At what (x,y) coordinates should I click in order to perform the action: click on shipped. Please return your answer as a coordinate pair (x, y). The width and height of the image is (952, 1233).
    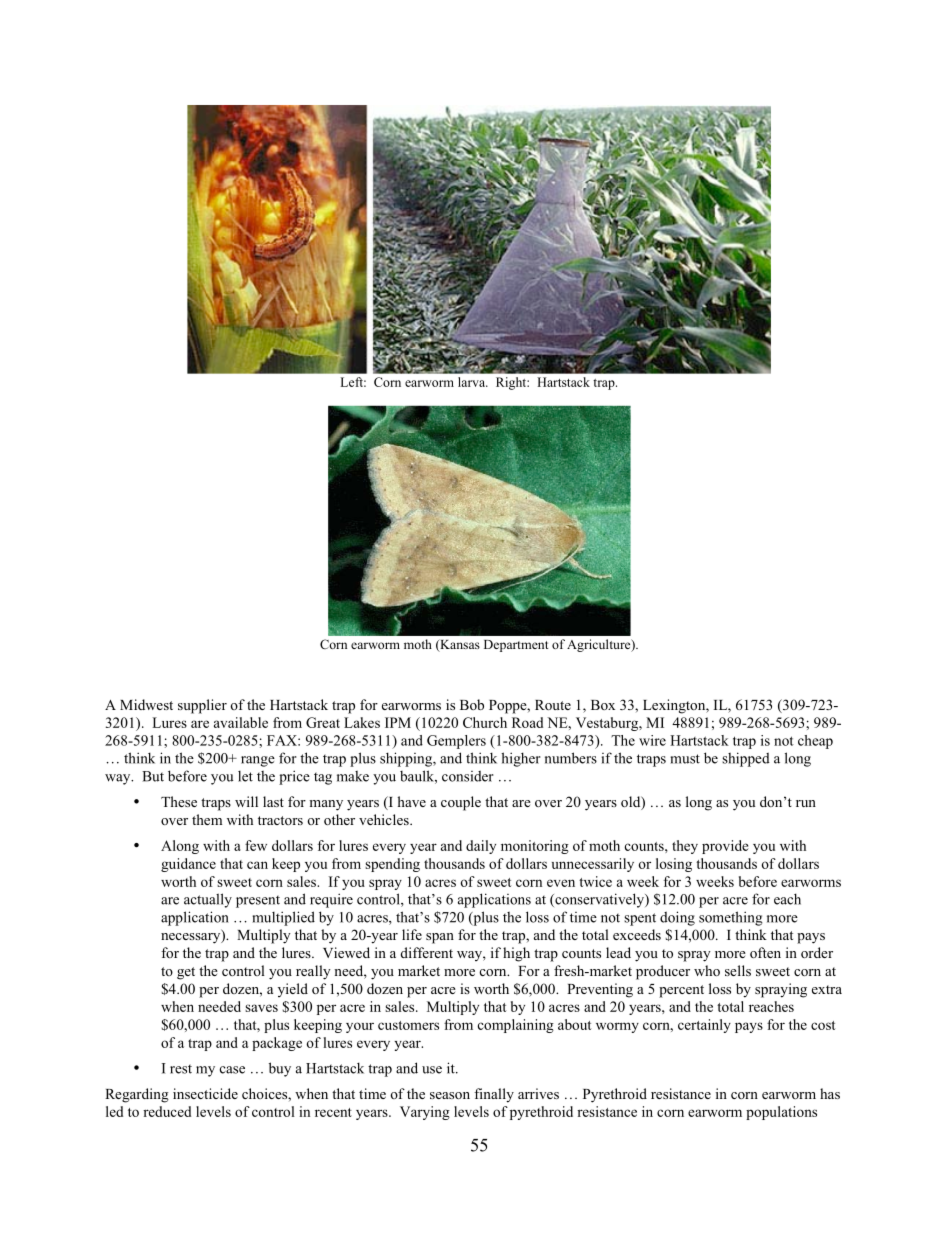
    Looking at the image, I should click on (746, 759).
